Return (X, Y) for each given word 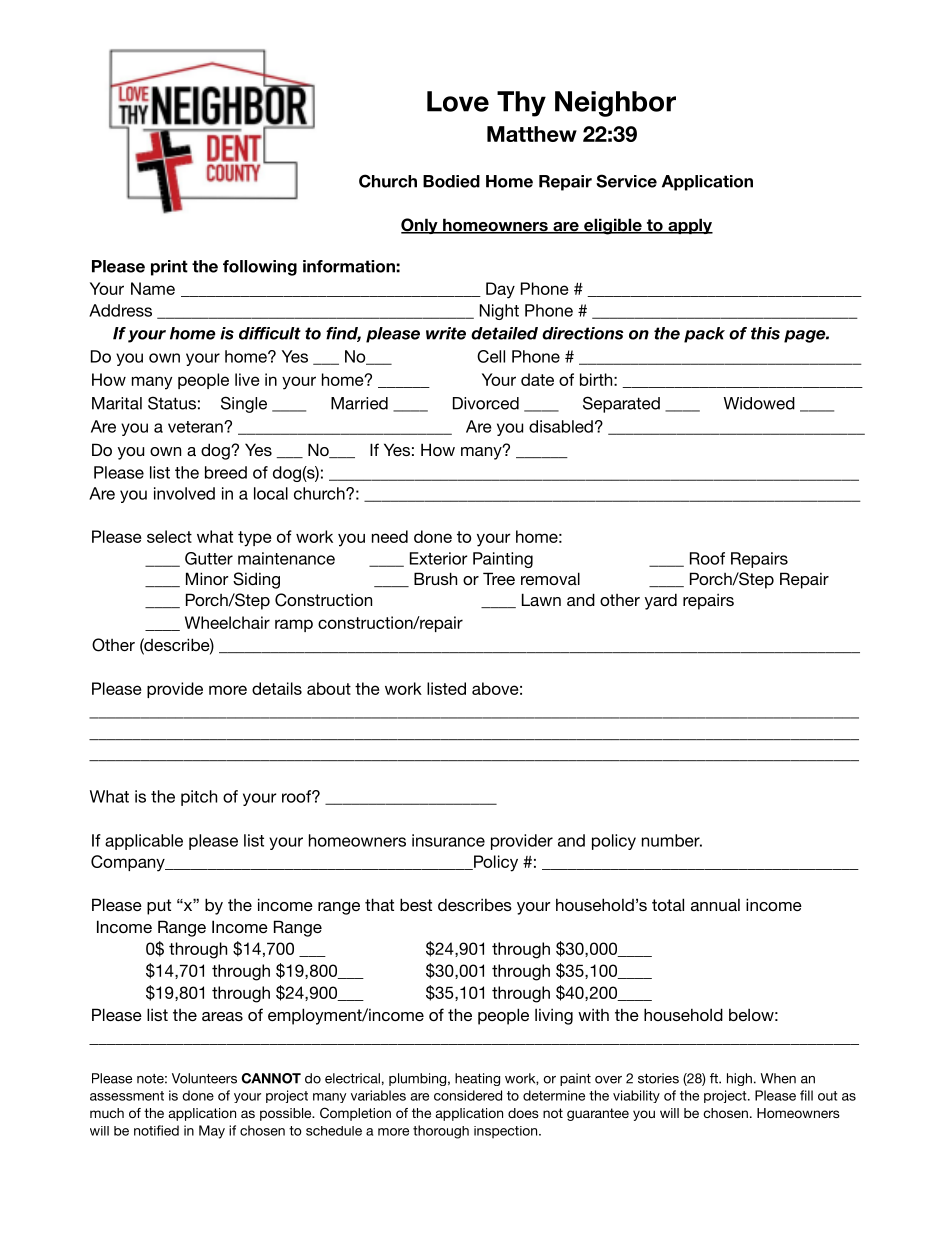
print (169, 268)
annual (715, 905)
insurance (448, 840)
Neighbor (615, 104)
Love (458, 101)
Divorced (486, 403)
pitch (199, 798)
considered (468, 1095)
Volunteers (204, 1078)
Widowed (759, 403)
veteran (196, 427)
